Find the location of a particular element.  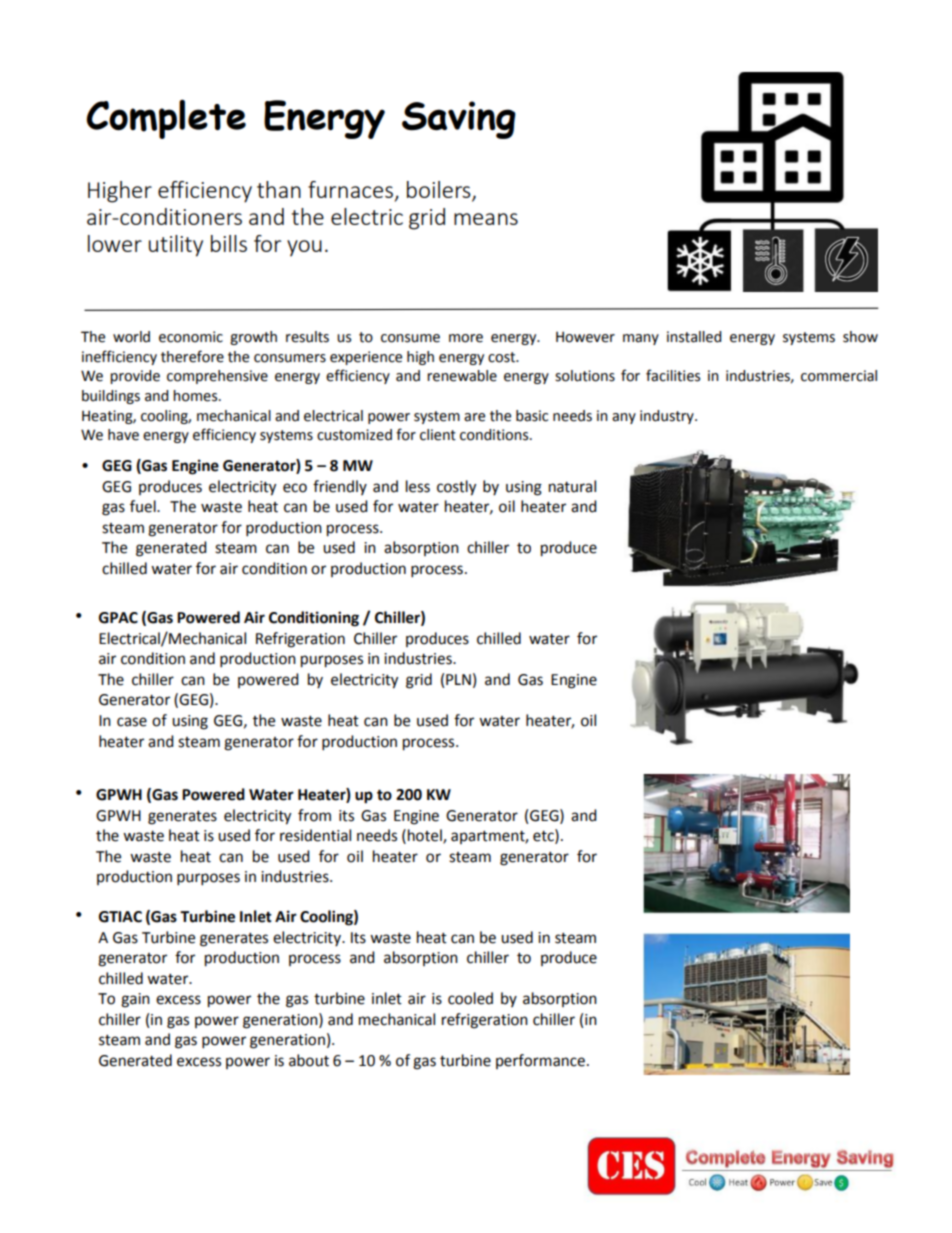

performance is located at coordinates (540, 1061).
